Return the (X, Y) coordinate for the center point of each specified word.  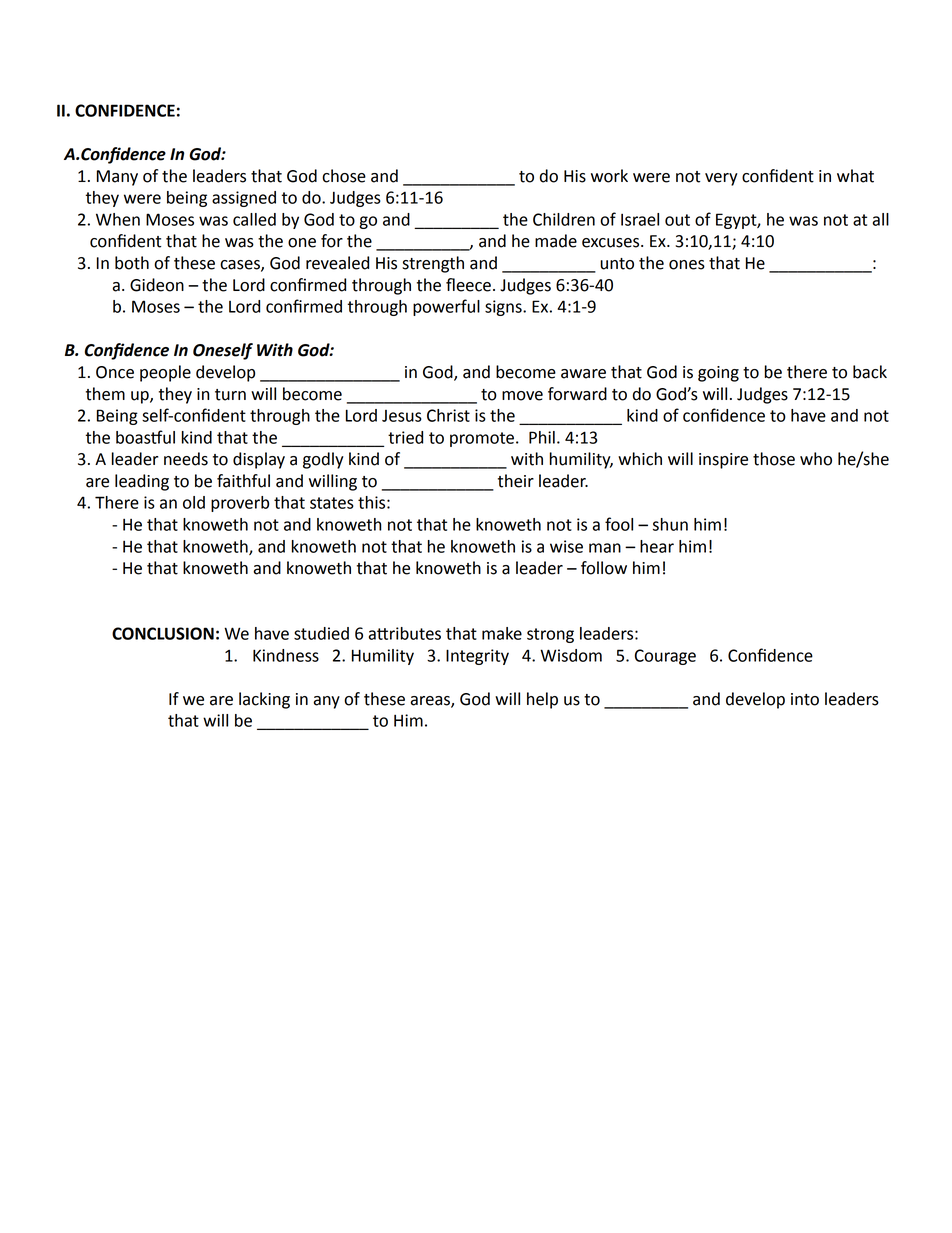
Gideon (157, 285)
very (721, 179)
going (718, 374)
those (774, 459)
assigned (244, 199)
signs (504, 308)
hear (657, 546)
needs (186, 459)
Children (564, 219)
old (194, 502)
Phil (542, 437)
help (542, 700)
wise (566, 546)
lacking (264, 700)
